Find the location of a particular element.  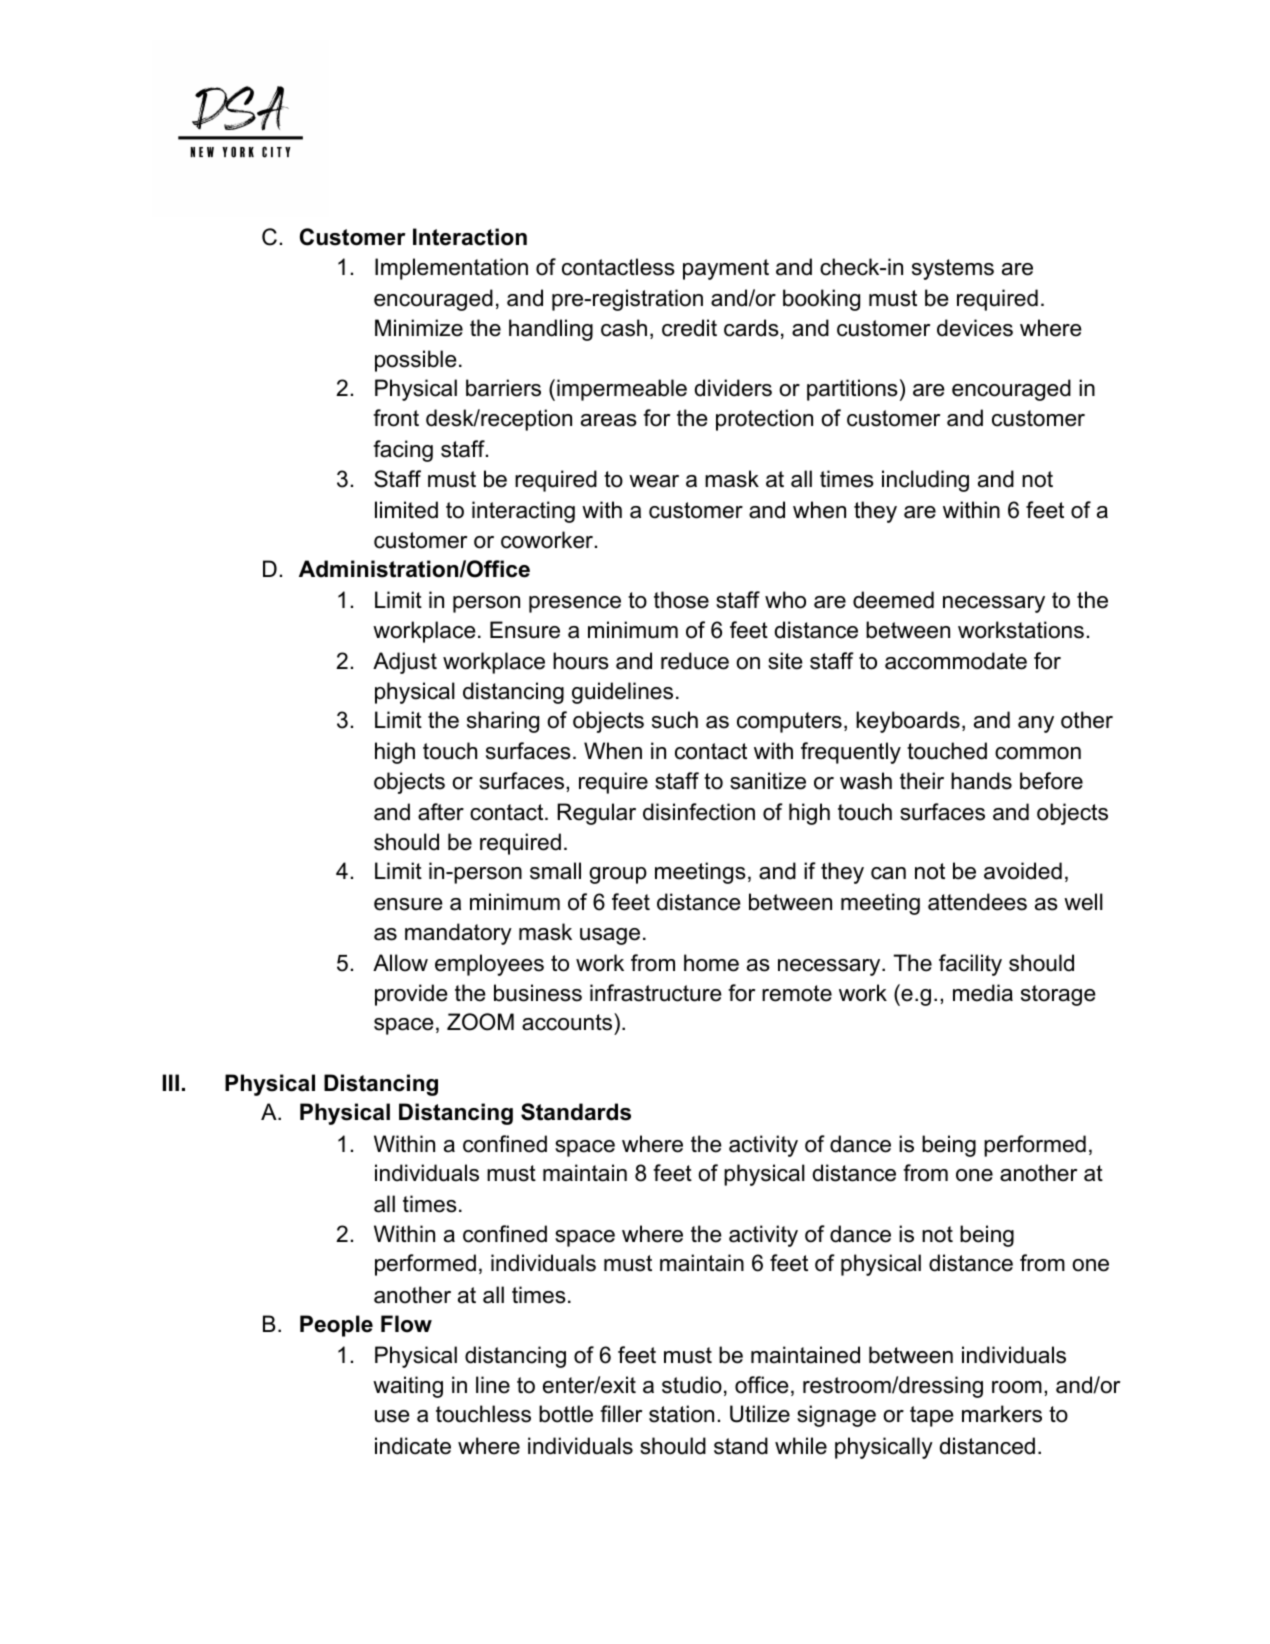

use is located at coordinates (392, 1416).
